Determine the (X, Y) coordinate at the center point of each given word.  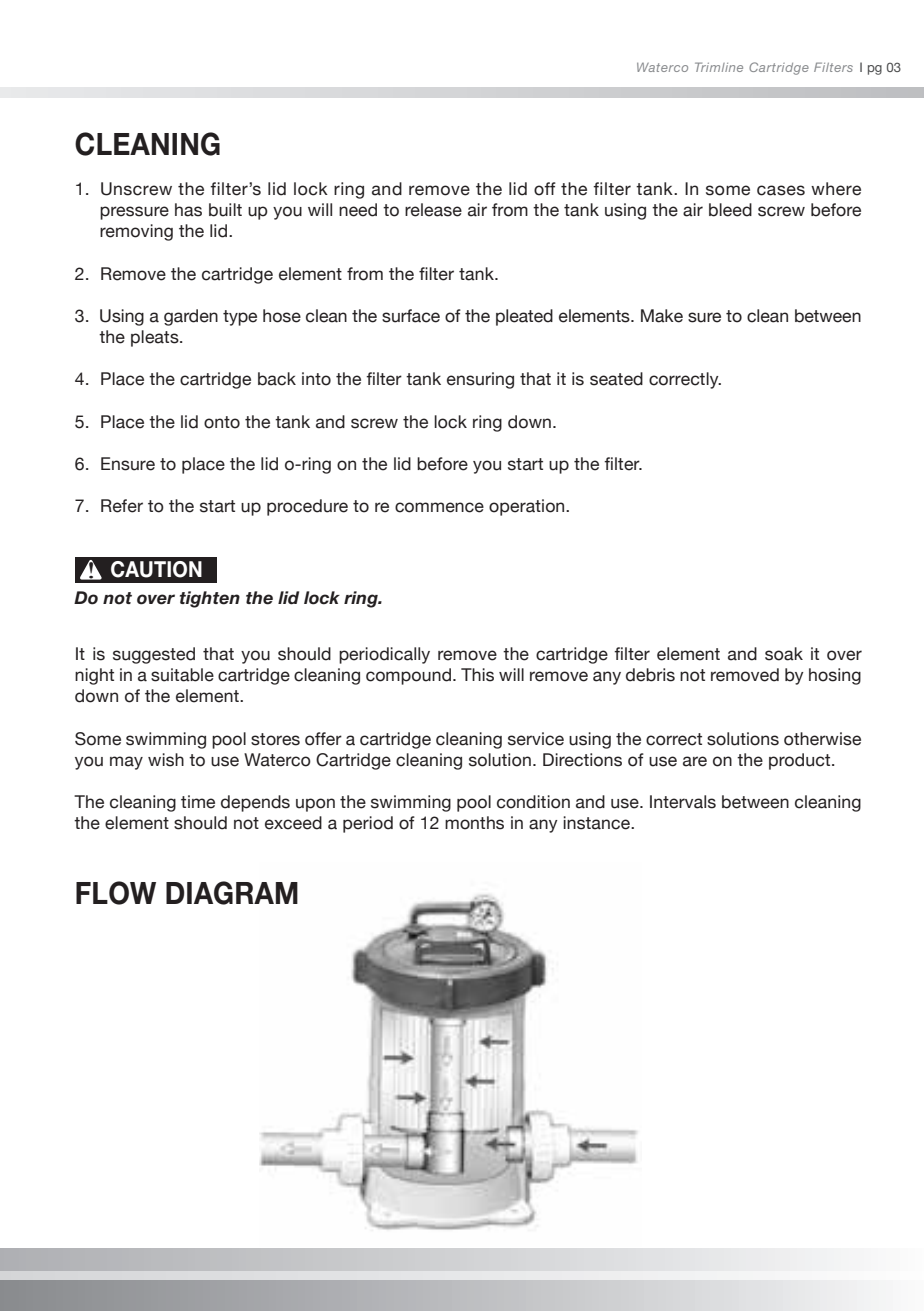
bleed (730, 210)
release (433, 210)
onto (222, 422)
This (477, 675)
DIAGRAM (232, 893)
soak (784, 654)
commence (439, 507)
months (474, 823)
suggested (154, 655)
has (188, 210)
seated (616, 379)
